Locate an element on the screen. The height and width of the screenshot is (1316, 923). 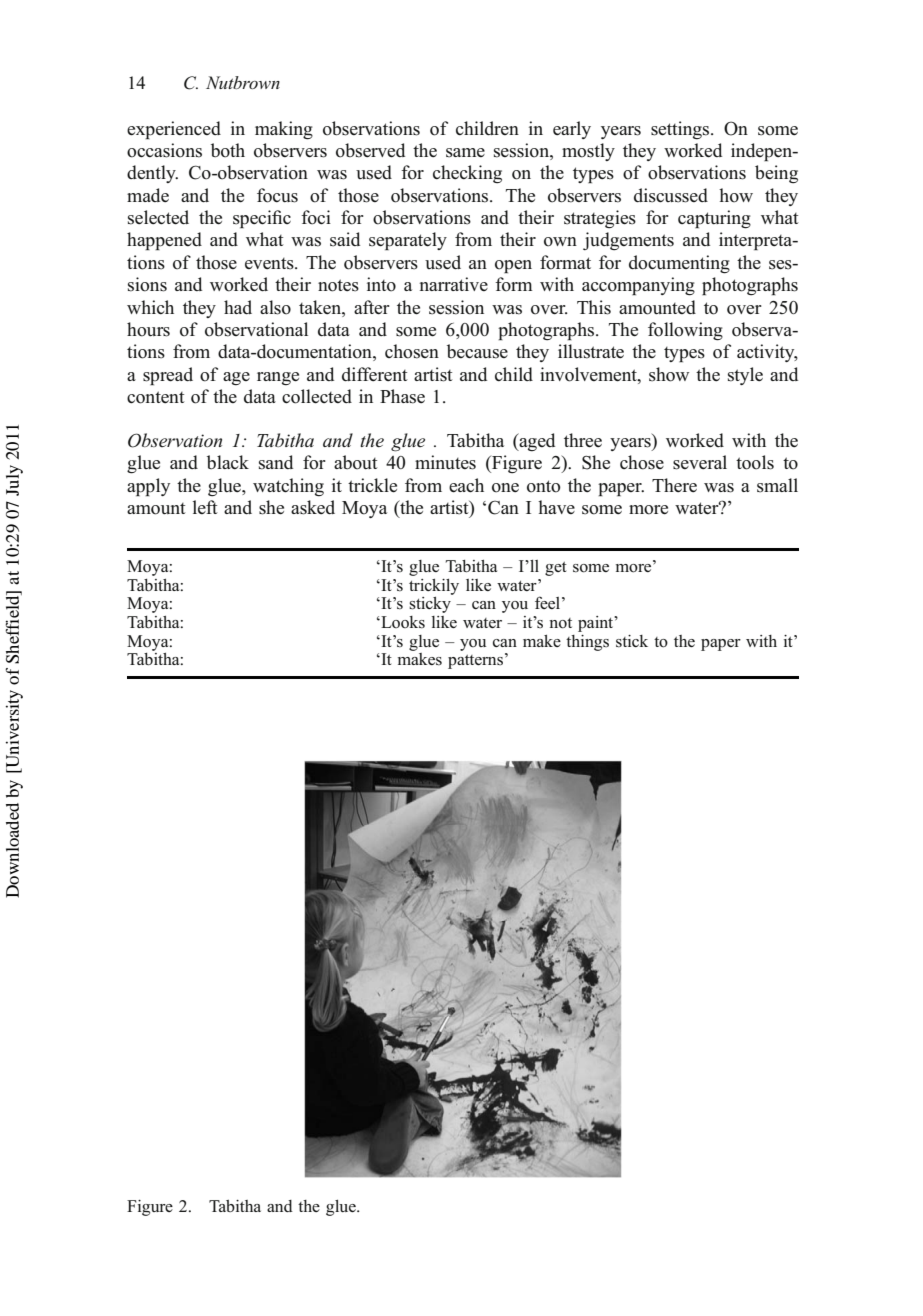
both is located at coordinates (228, 150).
